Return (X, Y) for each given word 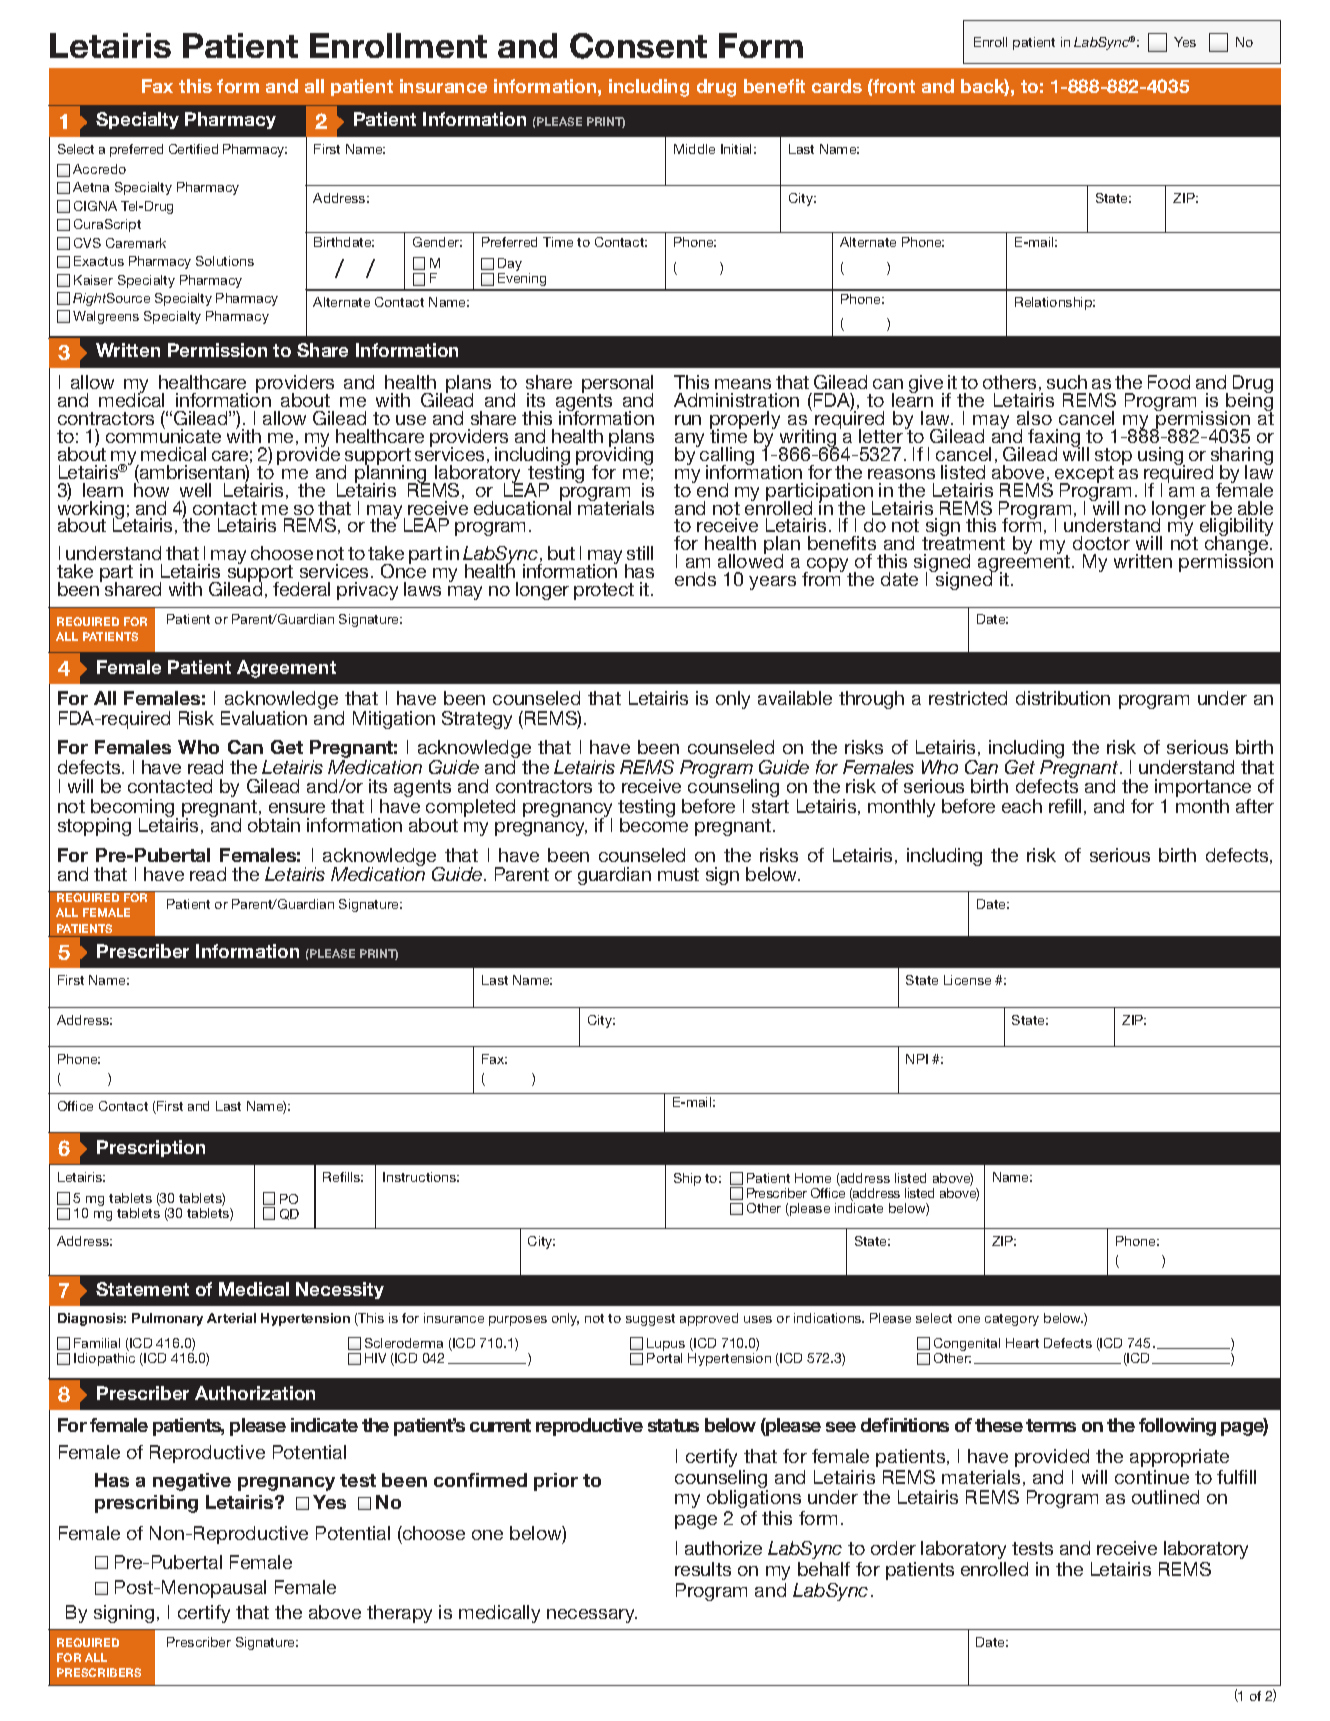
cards (837, 86)
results (703, 1569)
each (1022, 806)
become (654, 825)
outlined (1165, 1497)
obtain (274, 825)
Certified (193, 149)
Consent (638, 46)
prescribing (146, 1504)
